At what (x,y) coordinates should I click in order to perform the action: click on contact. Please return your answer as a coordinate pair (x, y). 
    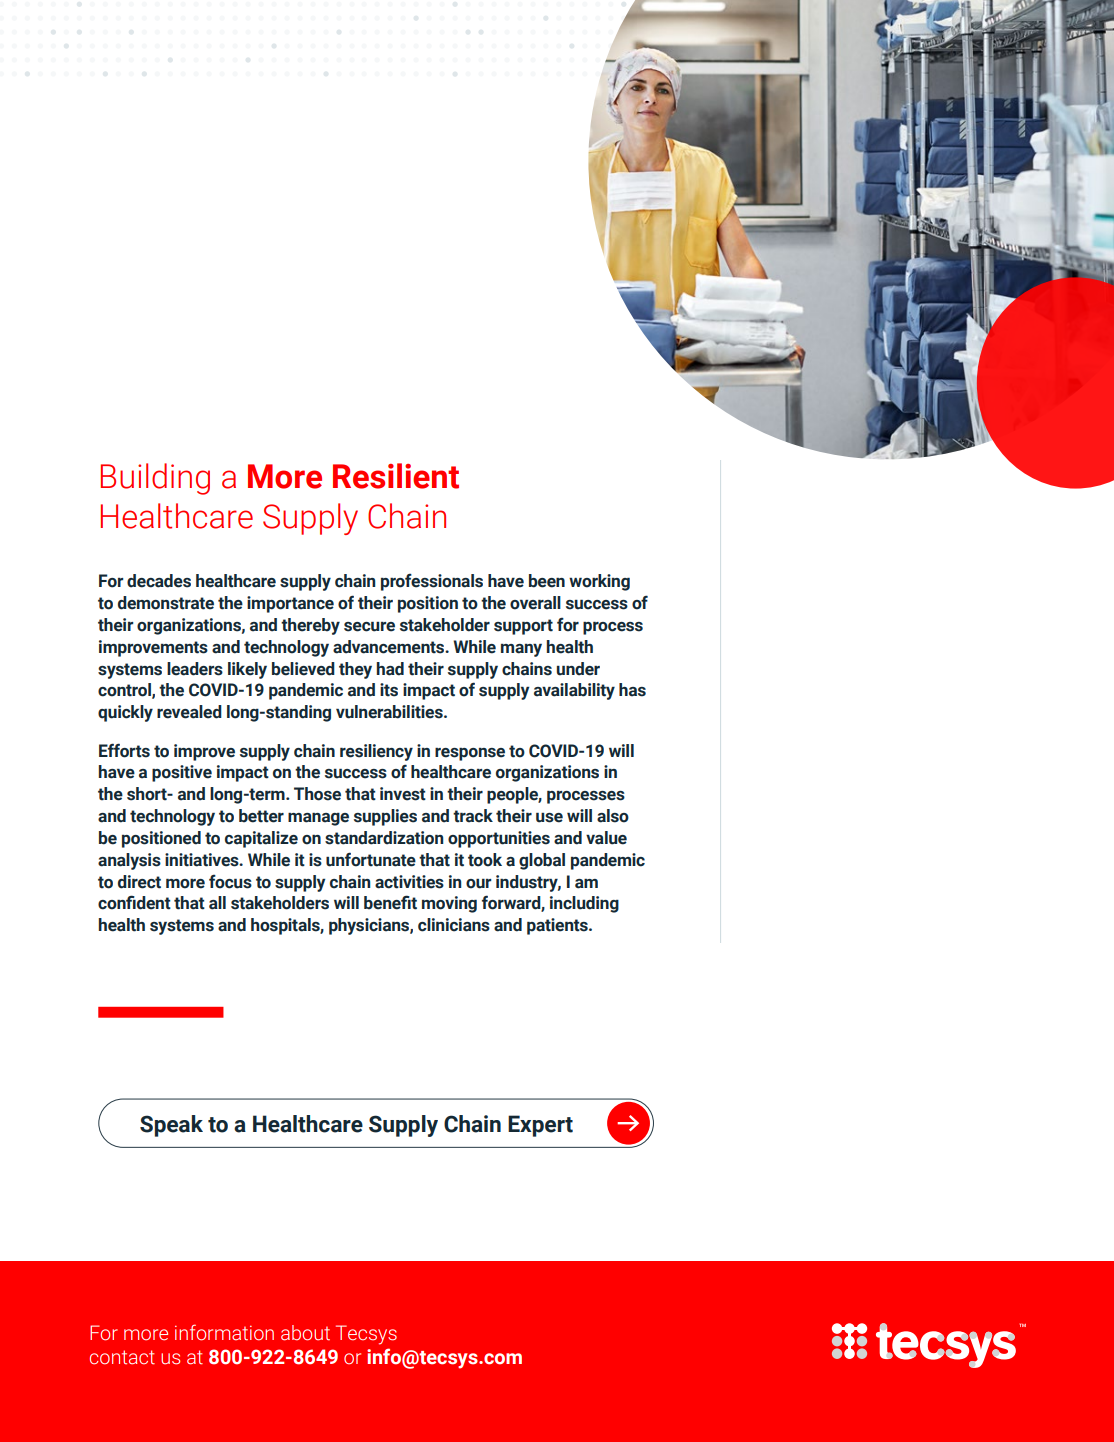
    Looking at the image, I should click on (122, 1357).
